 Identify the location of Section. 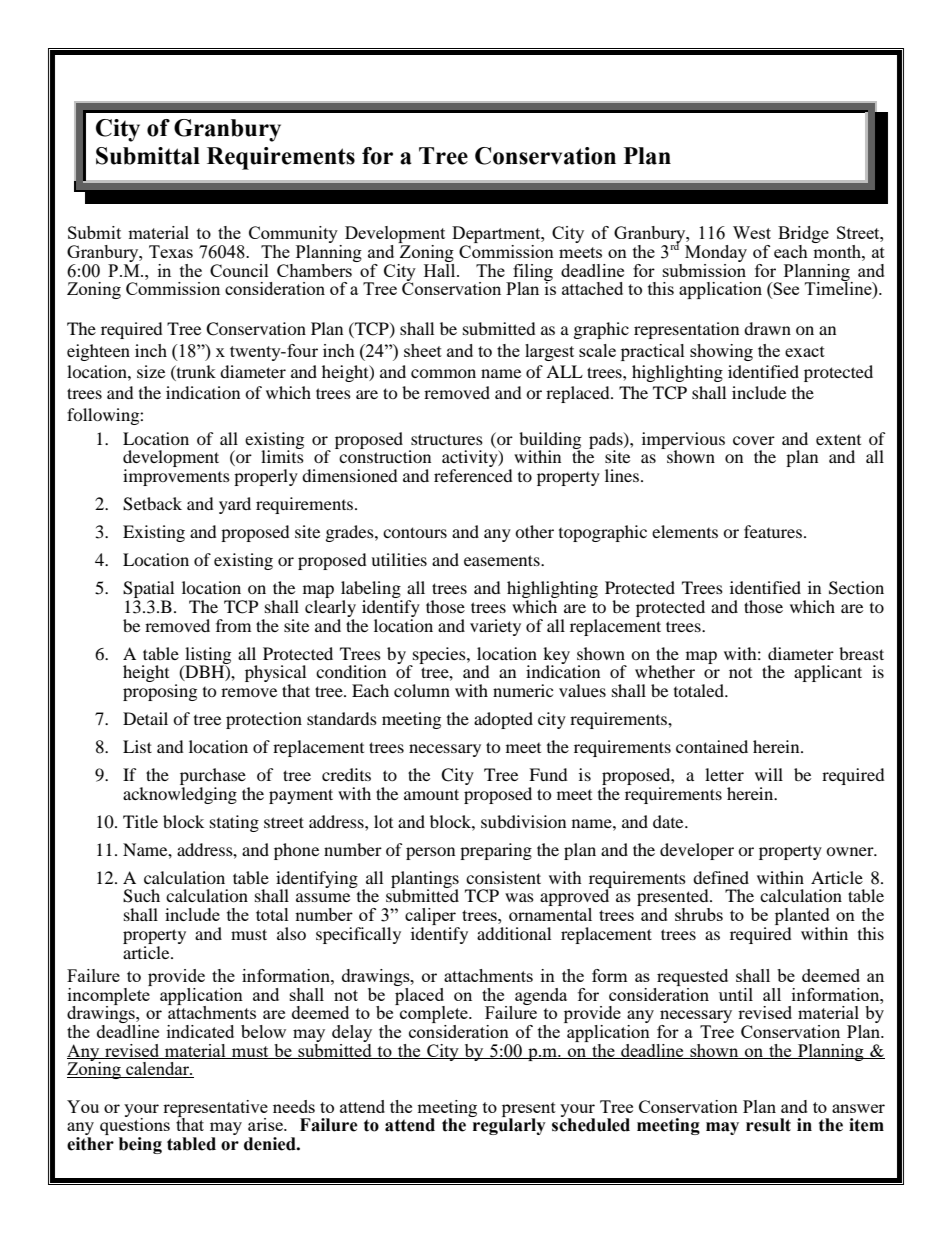
(856, 588).
